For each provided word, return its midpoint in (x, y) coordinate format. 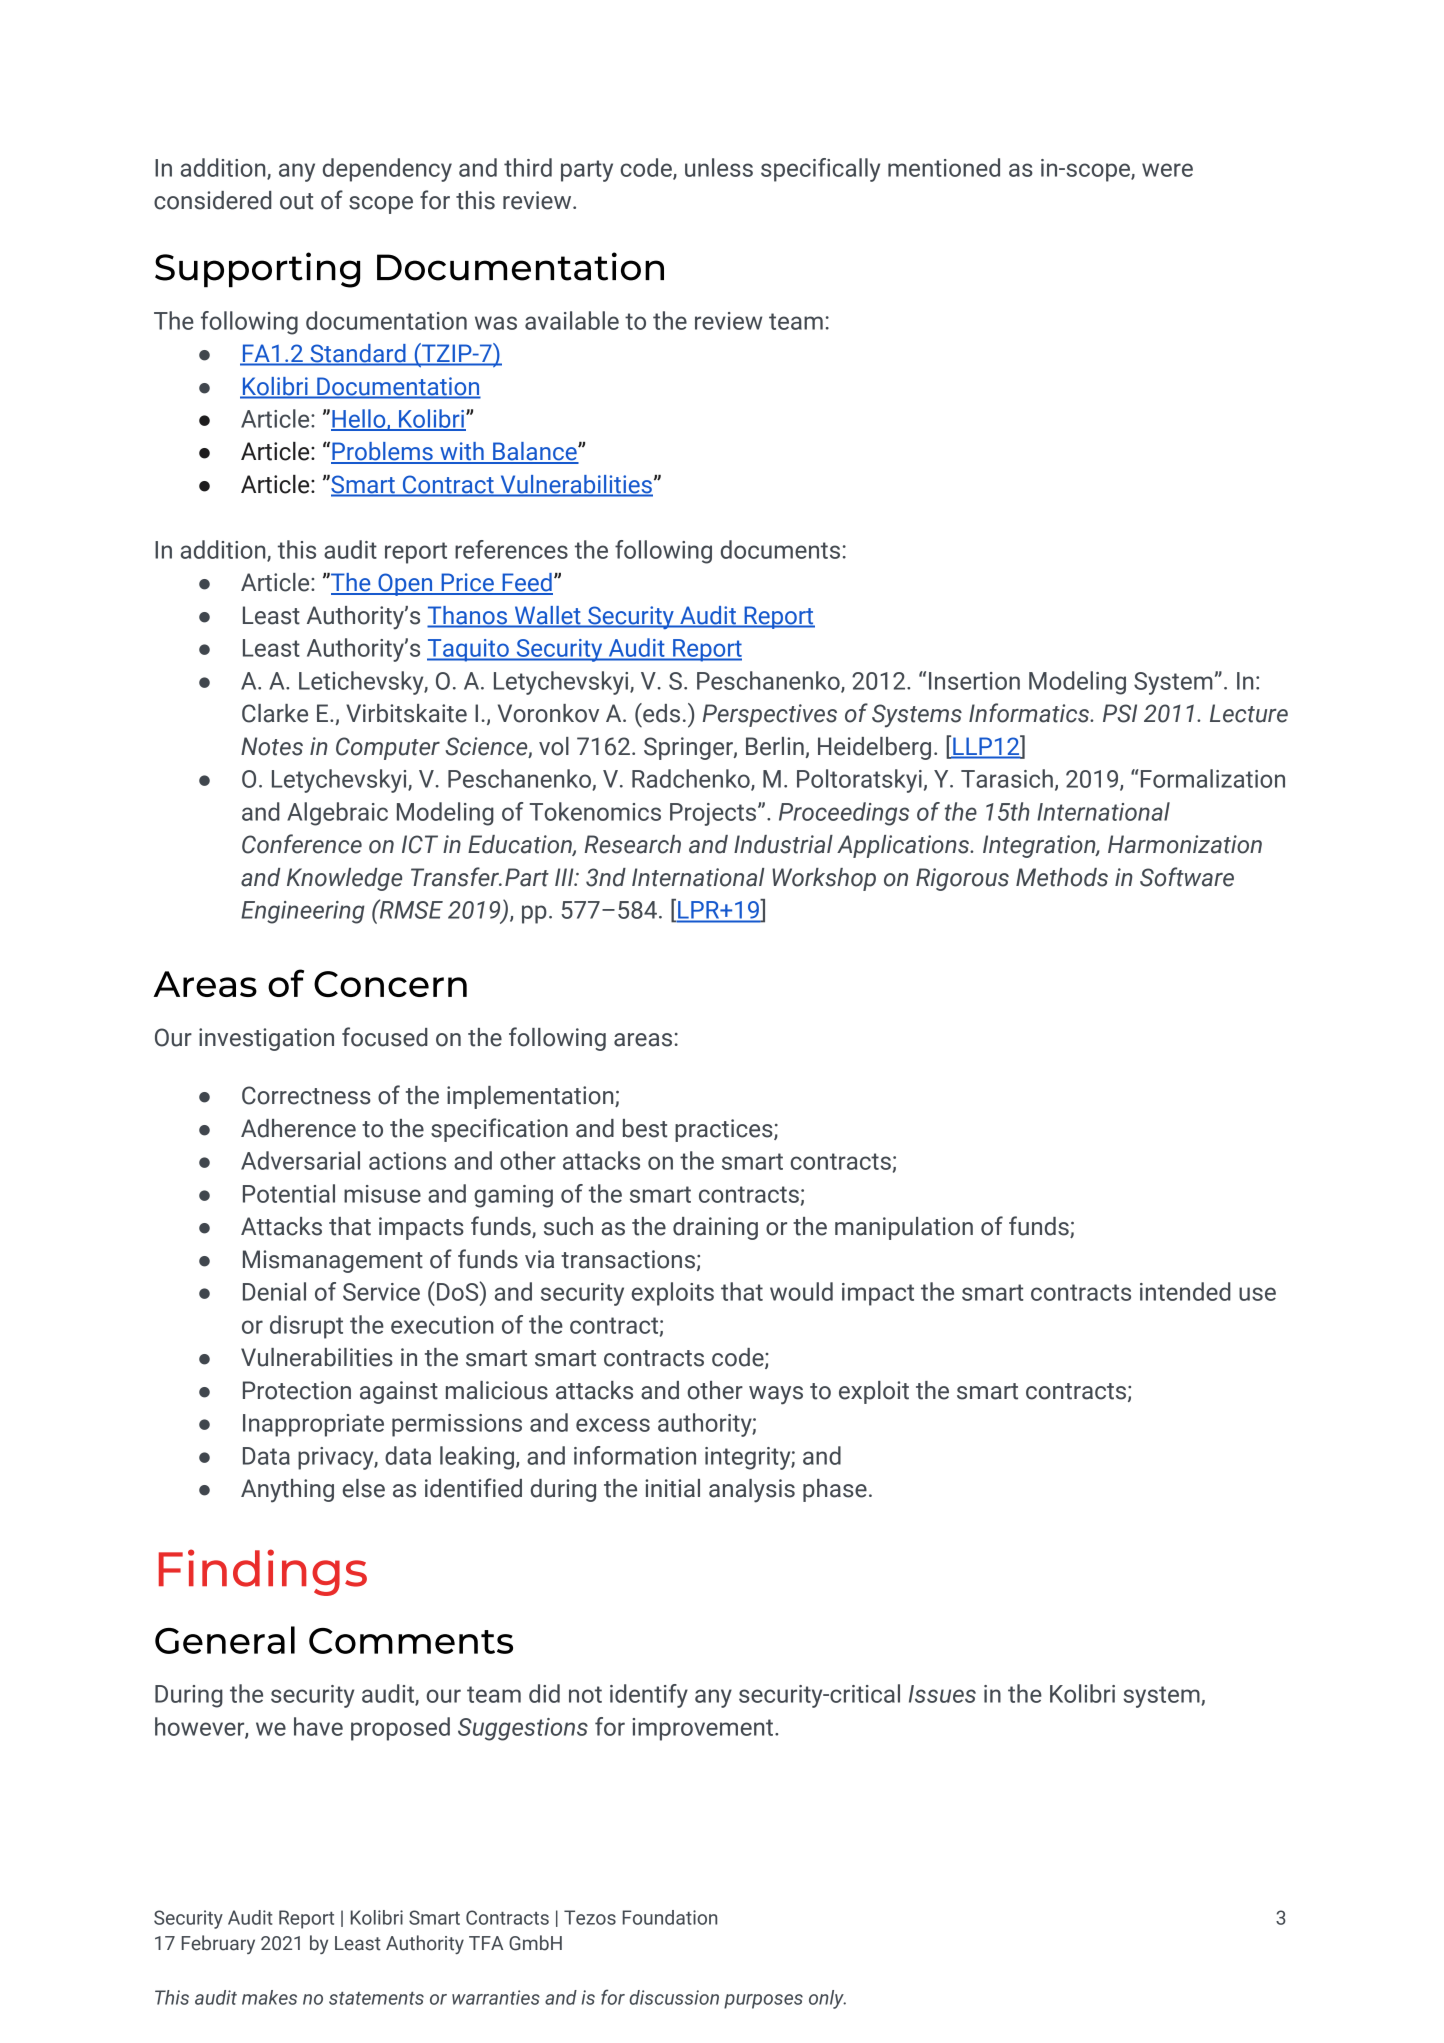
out (296, 201)
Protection (297, 1390)
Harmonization (1185, 844)
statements (376, 1998)
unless (719, 167)
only (827, 1999)
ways (776, 1395)
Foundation (670, 1917)
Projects (714, 814)
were (1167, 170)
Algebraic (337, 814)
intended (1185, 1291)
